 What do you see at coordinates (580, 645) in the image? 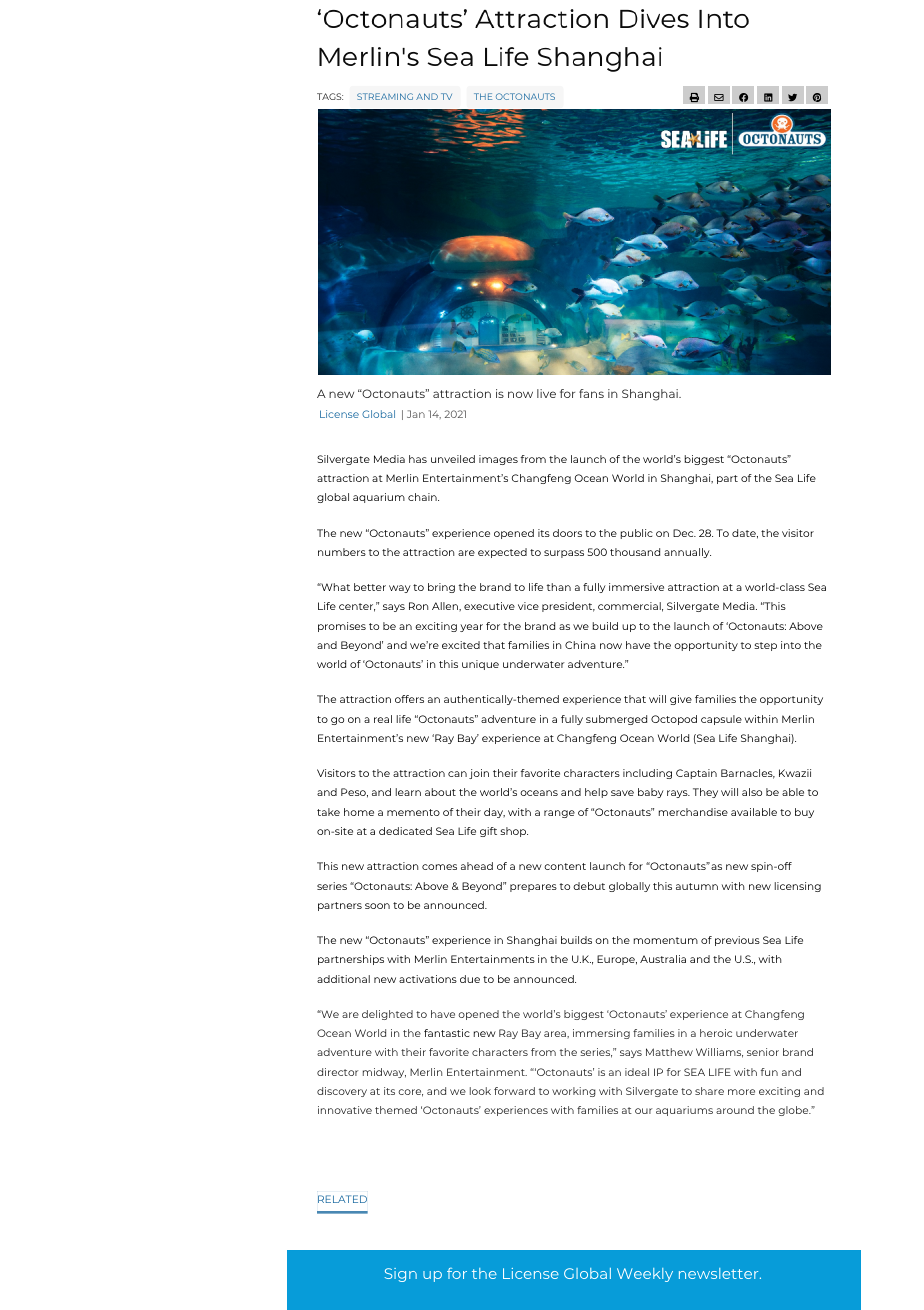
I see `China` at bounding box center [580, 645].
